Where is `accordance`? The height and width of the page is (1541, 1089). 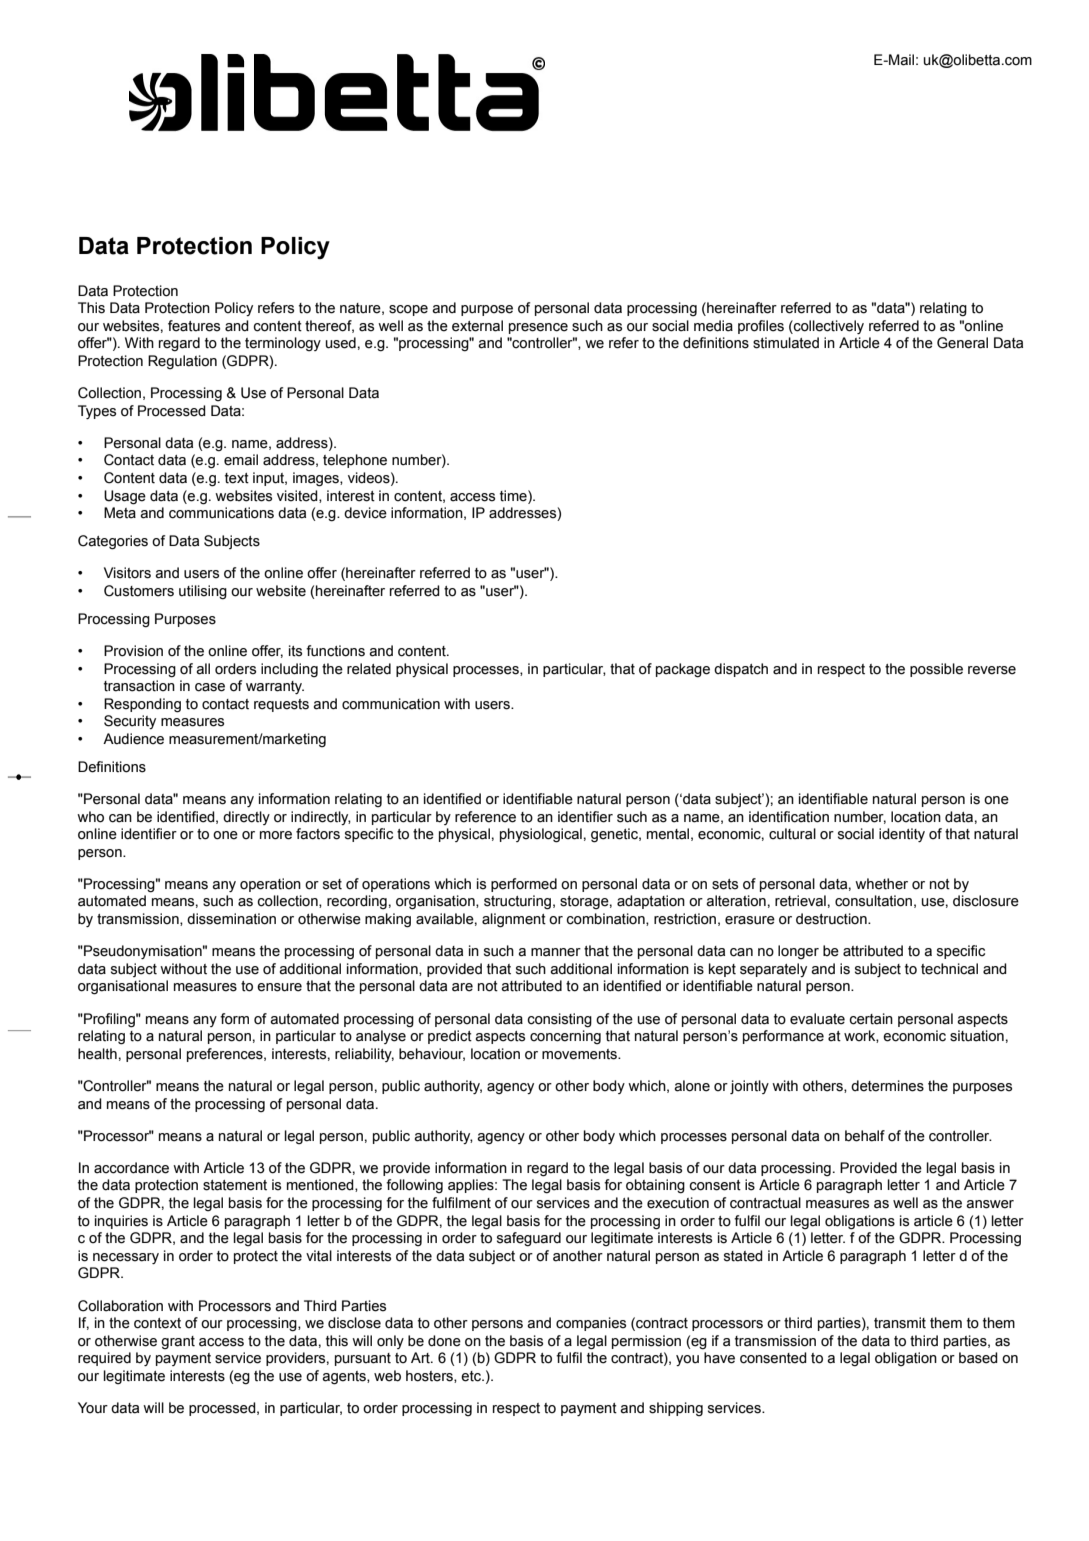
accordance is located at coordinates (131, 1168).
